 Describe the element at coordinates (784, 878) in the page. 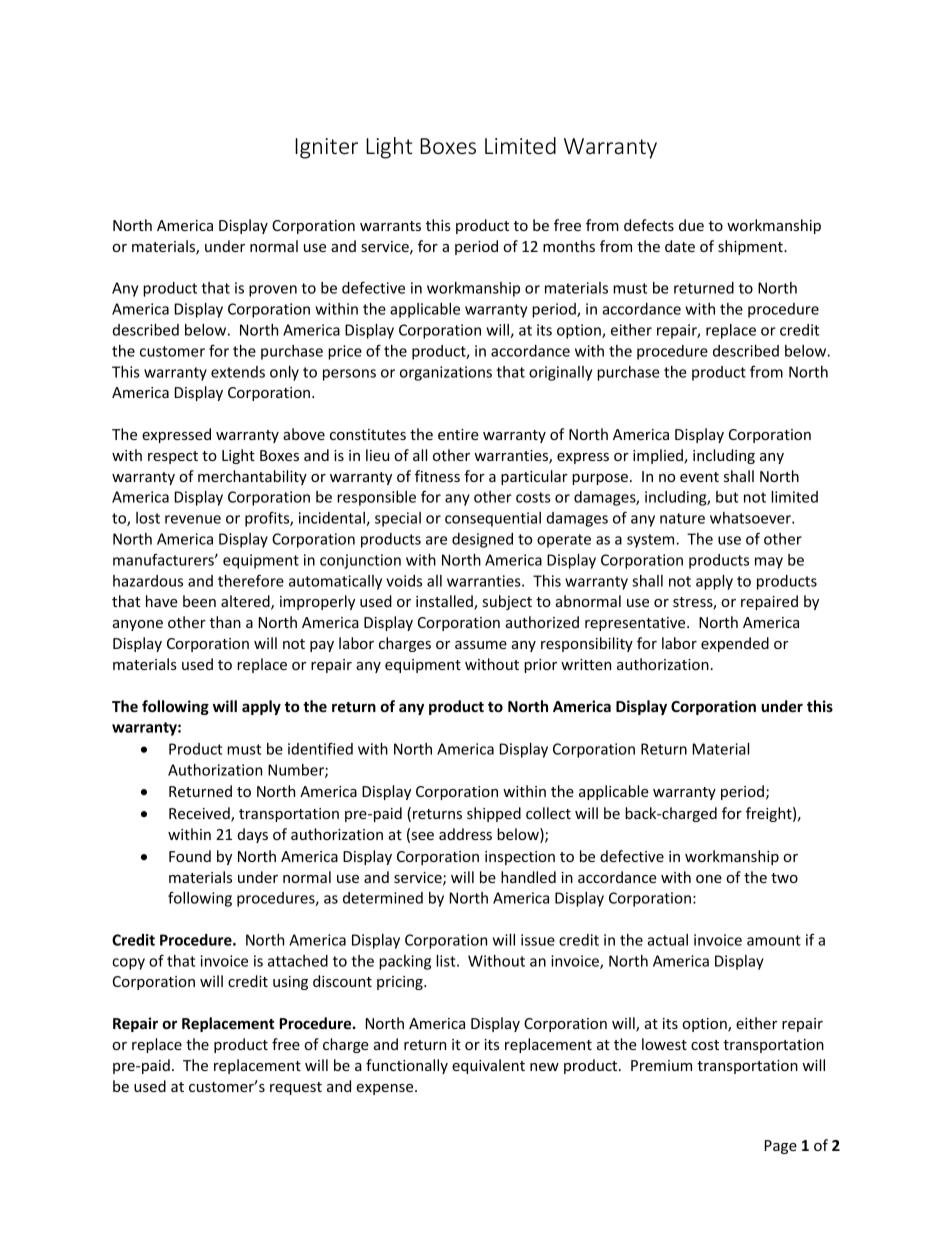

I see `two` at that location.
